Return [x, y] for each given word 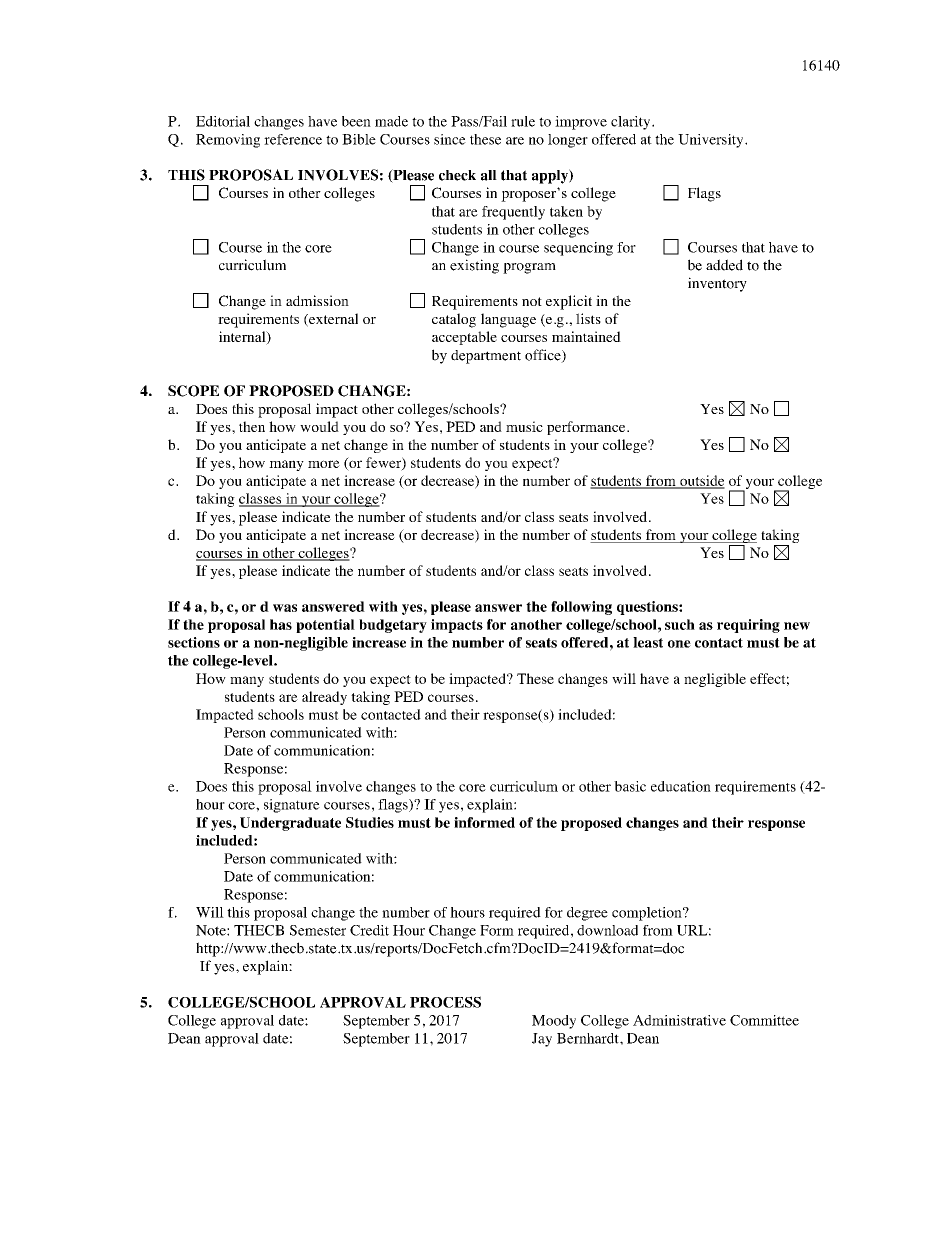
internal [243, 338]
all [489, 175]
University [712, 141]
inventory [717, 284]
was [285, 608]
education [681, 786]
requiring [748, 626]
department [486, 357]
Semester [318, 930]
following [581, 608]
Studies [370, 822]
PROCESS [445, 1002]
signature [292, 806]
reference [293, 139]
